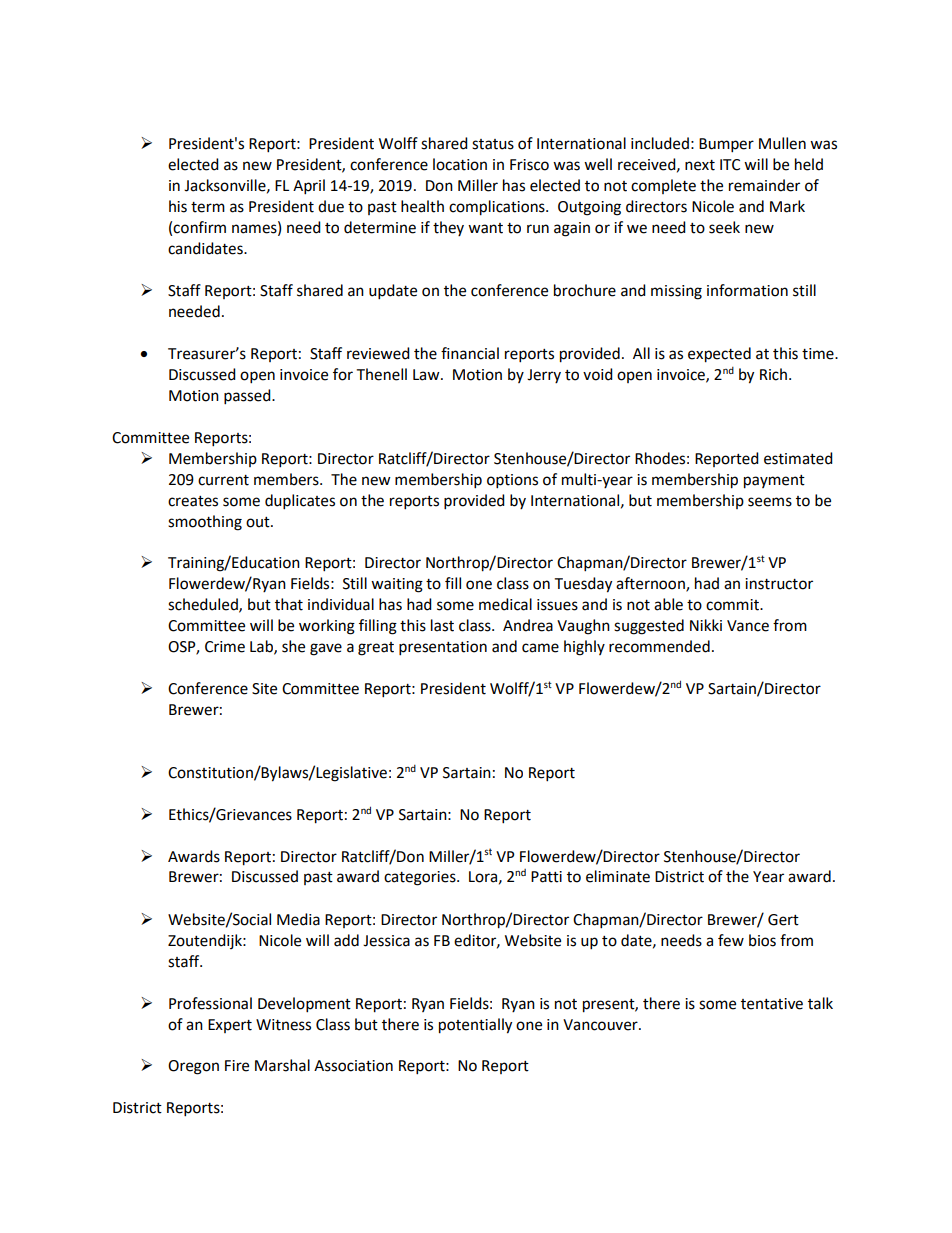  I want to click on Patti, so click(546, 877).
